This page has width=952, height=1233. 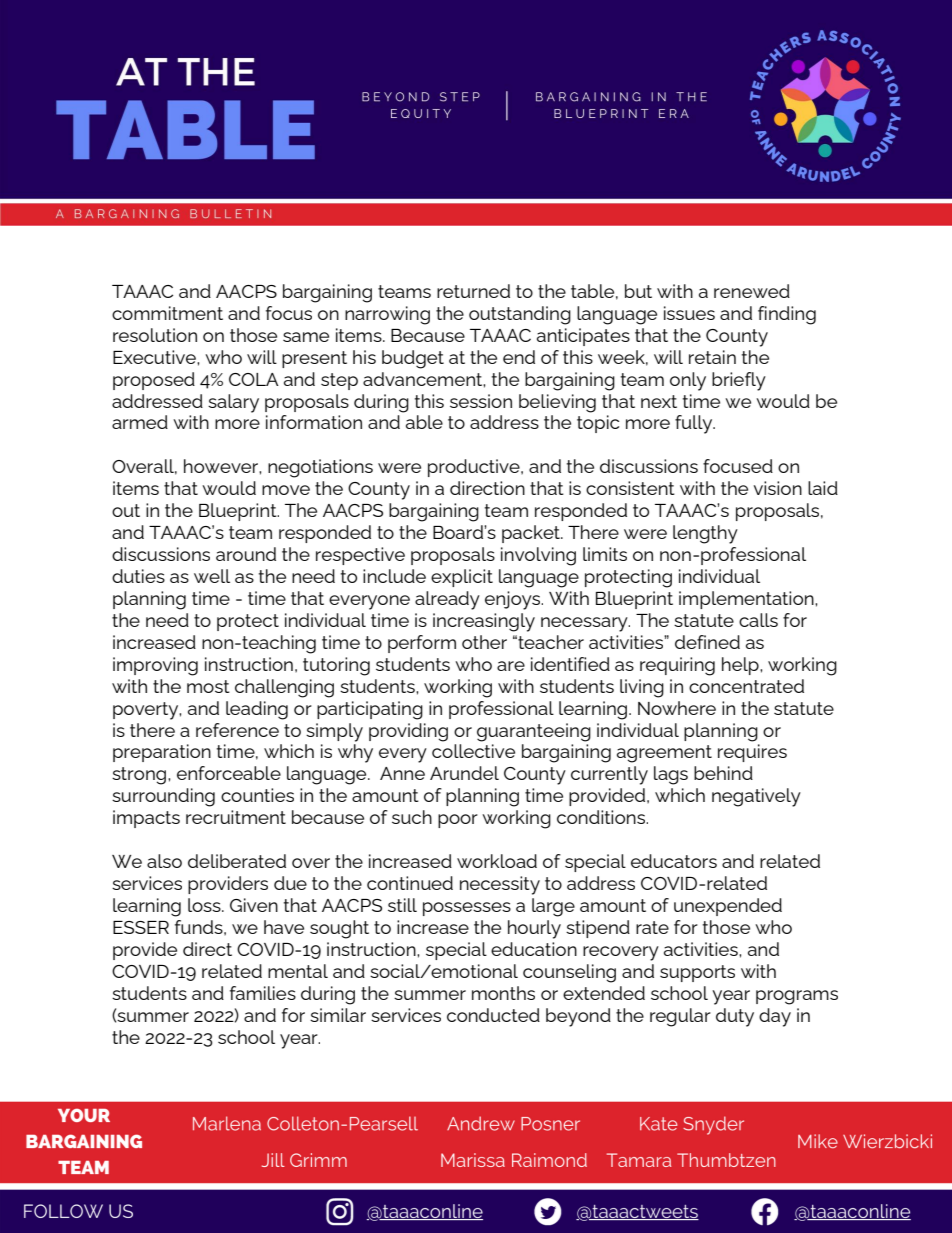 I want to click on outstanding, so click(x=520, y=315).
